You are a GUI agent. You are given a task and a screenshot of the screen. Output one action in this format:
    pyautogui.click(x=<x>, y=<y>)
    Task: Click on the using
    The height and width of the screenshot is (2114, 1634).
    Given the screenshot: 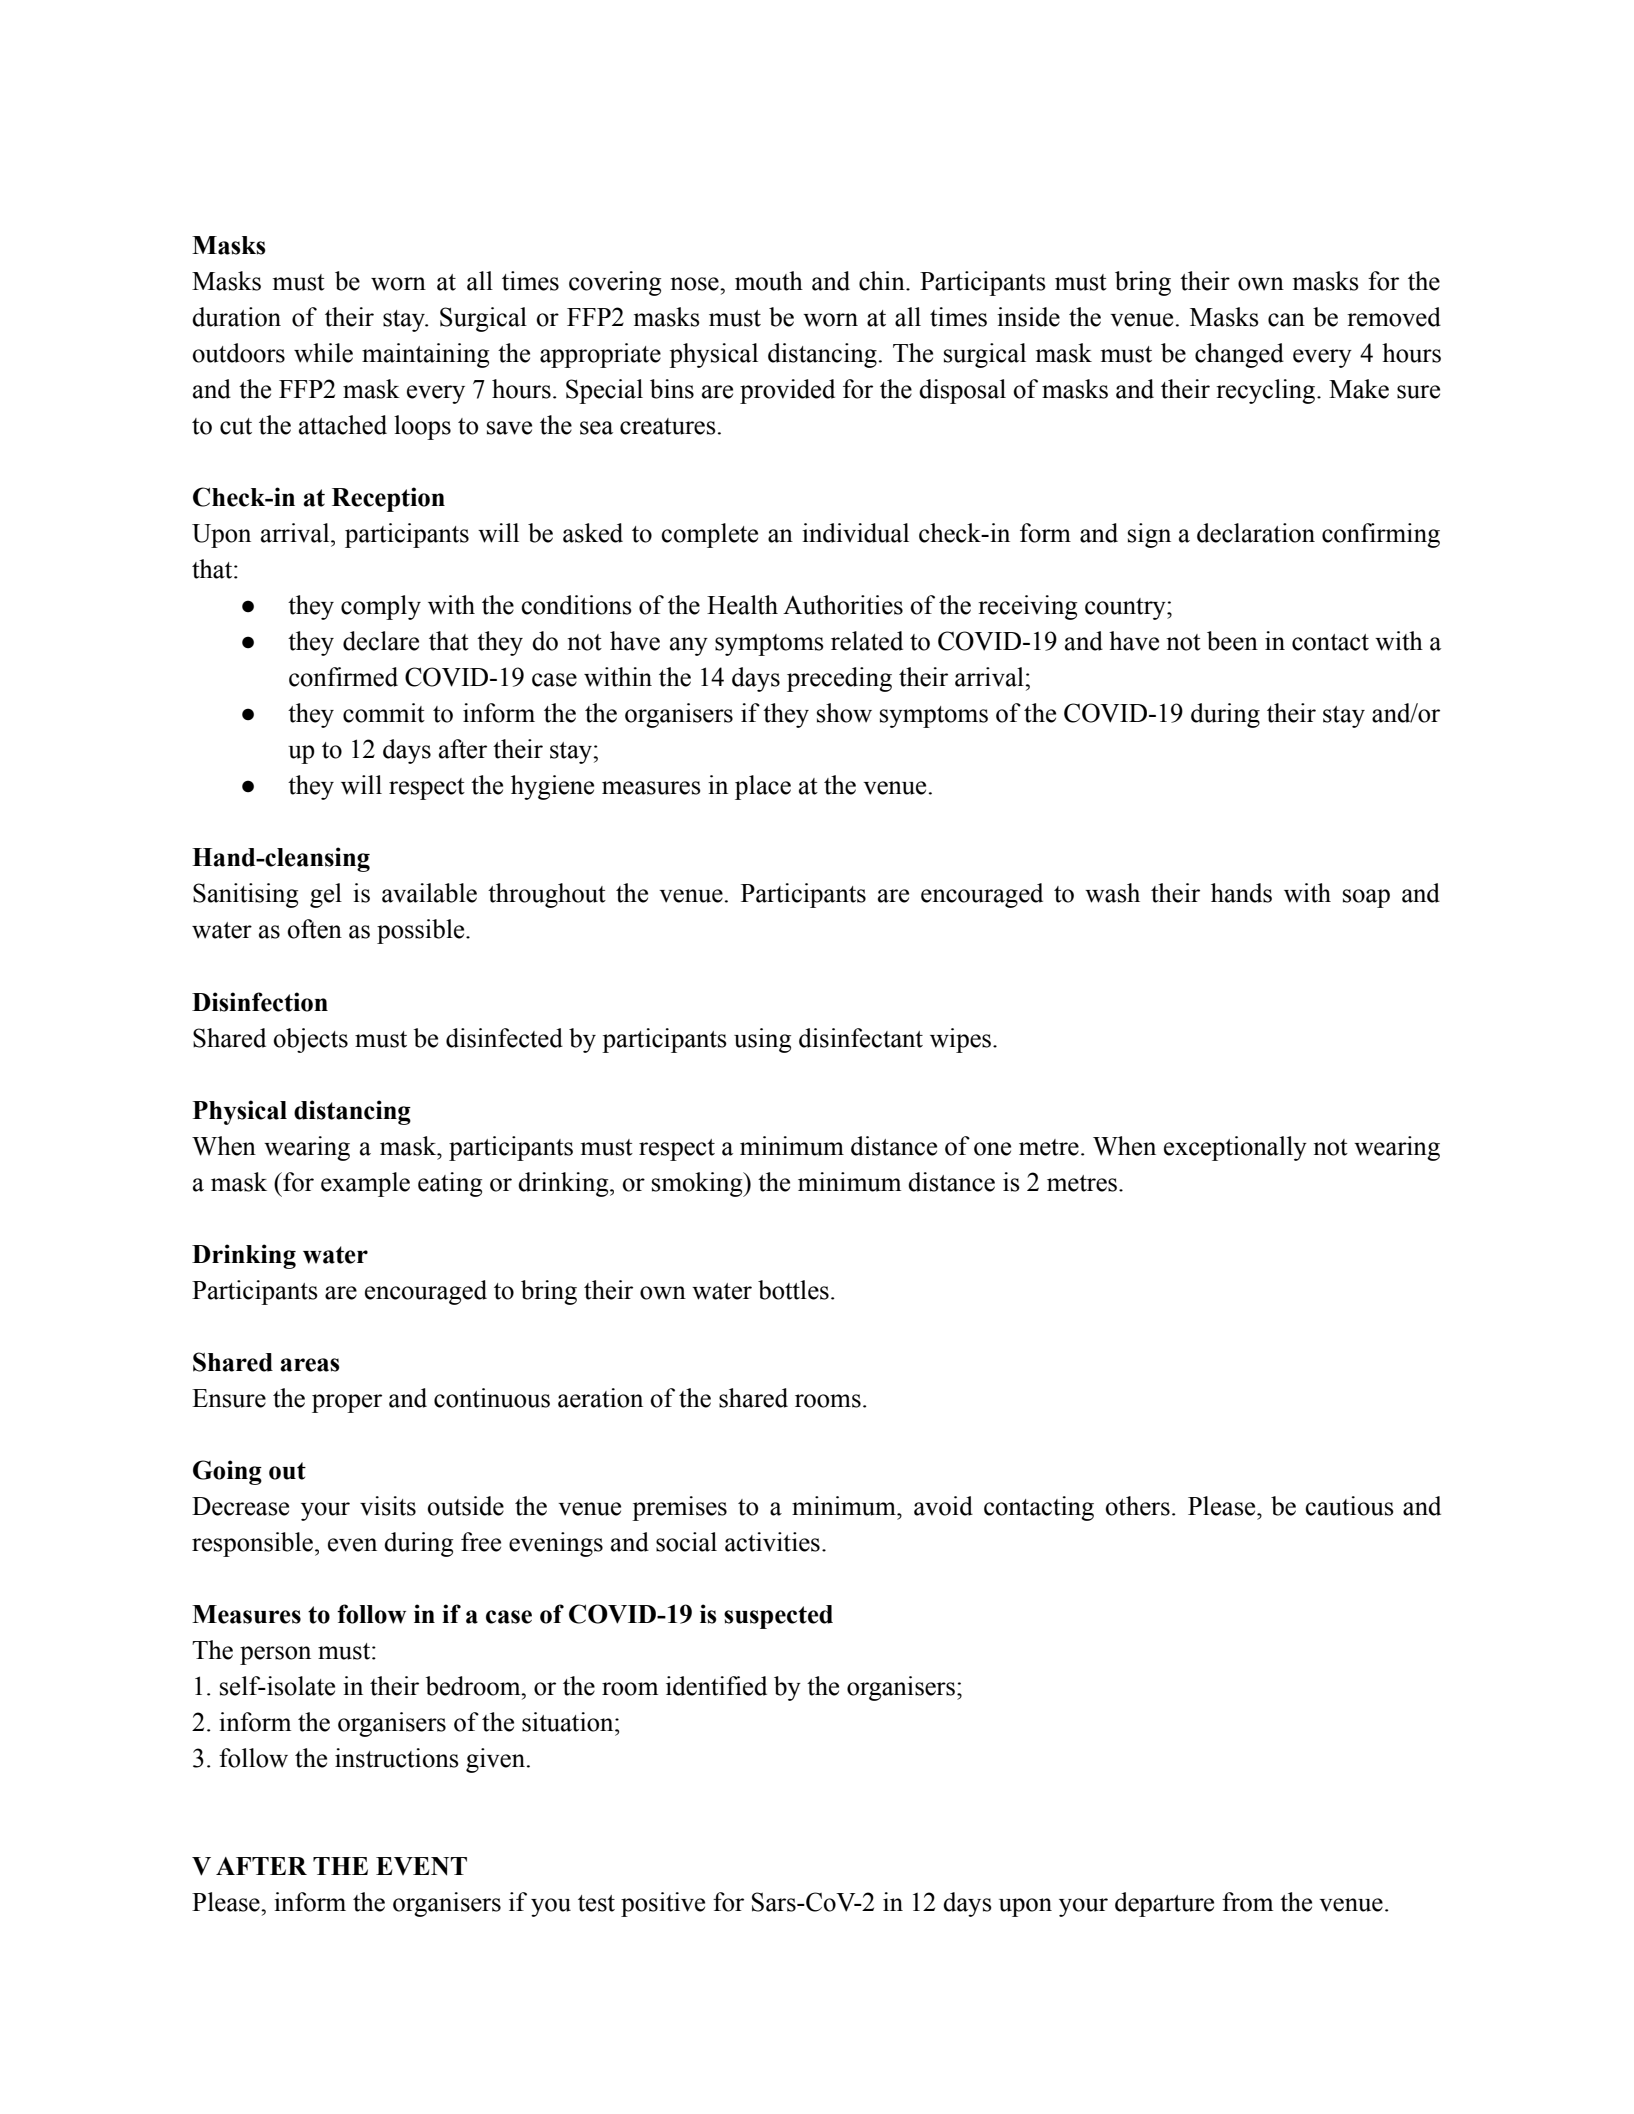 What is the action you would take?
    pyautogui.click(x=762, y=1040)
